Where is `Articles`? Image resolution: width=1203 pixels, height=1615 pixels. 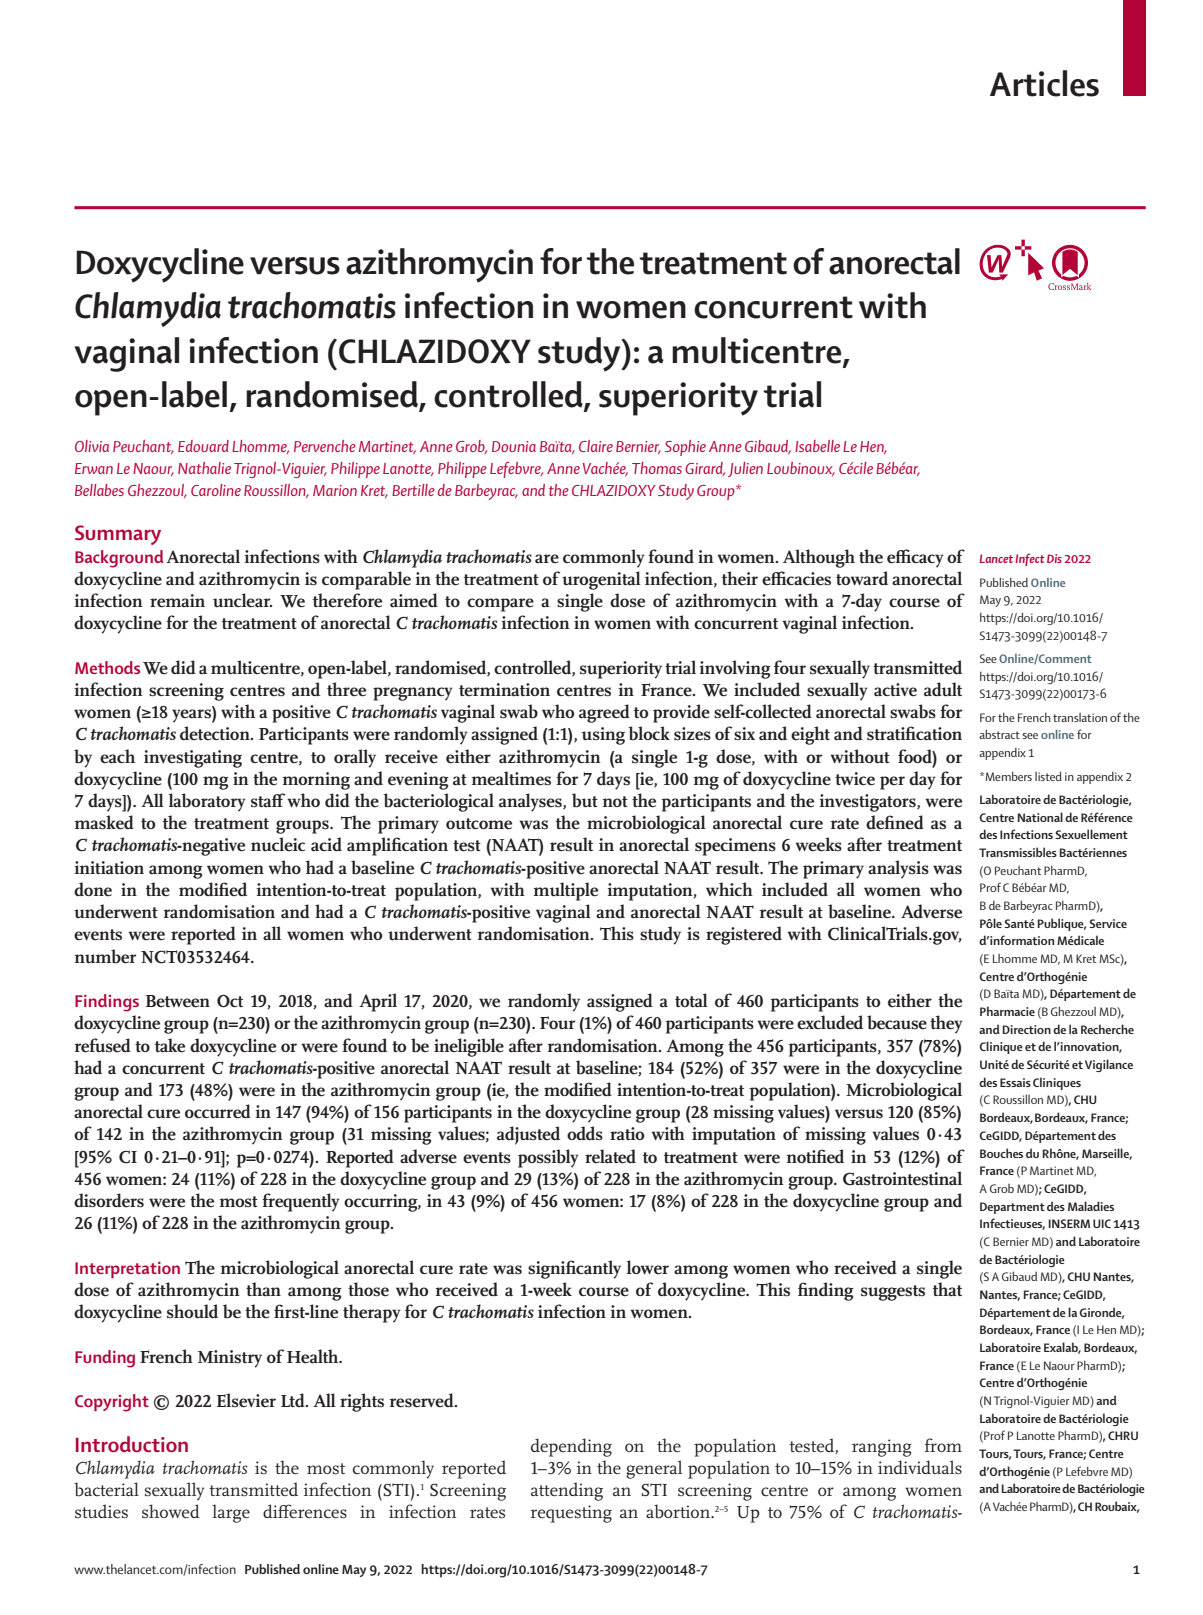
Articles is located at coordinates (1044, 83).
